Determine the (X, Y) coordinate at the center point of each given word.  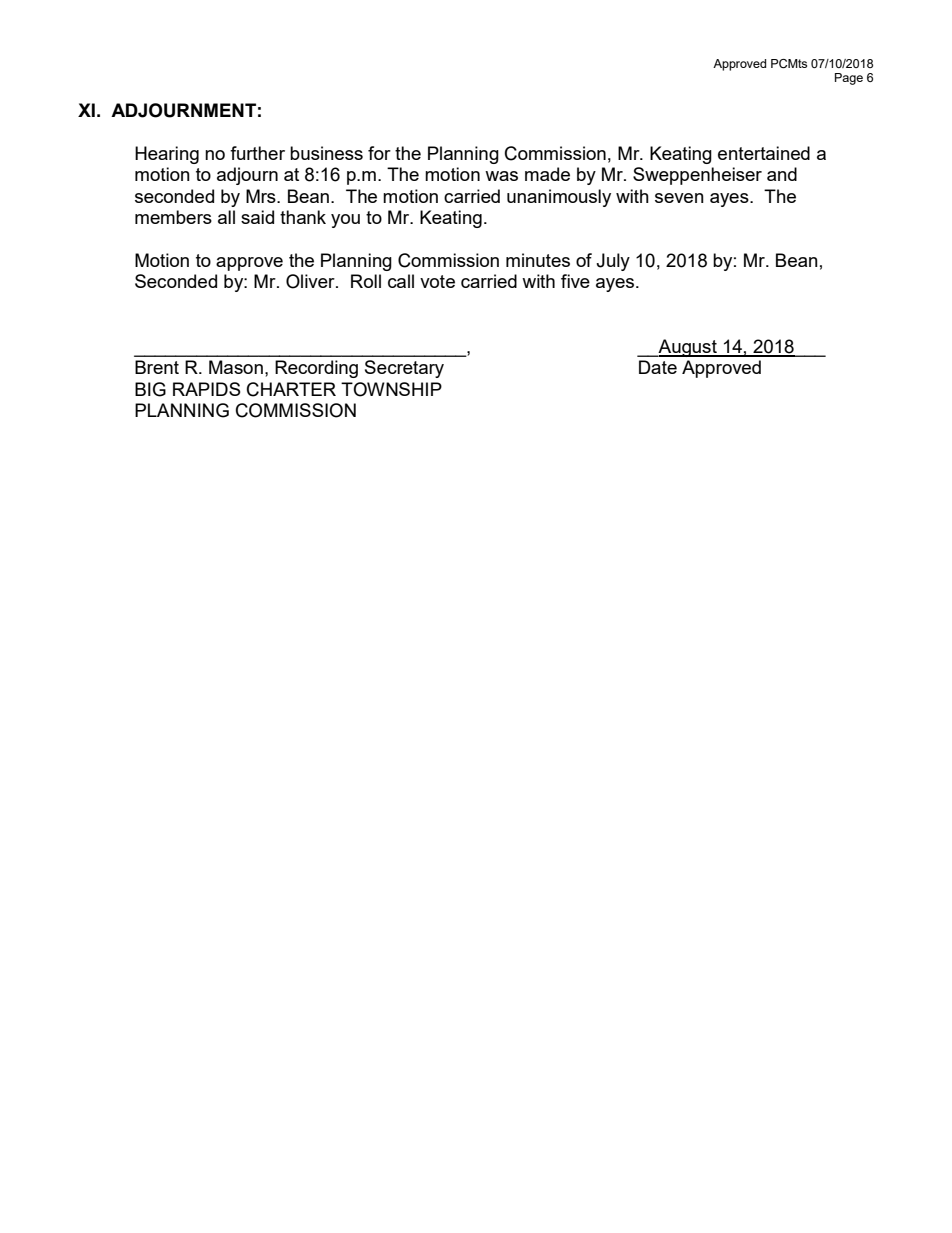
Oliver (311, 281)
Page (849, 79)
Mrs (262, 196)
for (379, 153)
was (501, 176)
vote (437, 281)
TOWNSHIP (391, 389)
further (257, 153)
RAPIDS (207, 389)
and (782, 174)
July (613, 262)
